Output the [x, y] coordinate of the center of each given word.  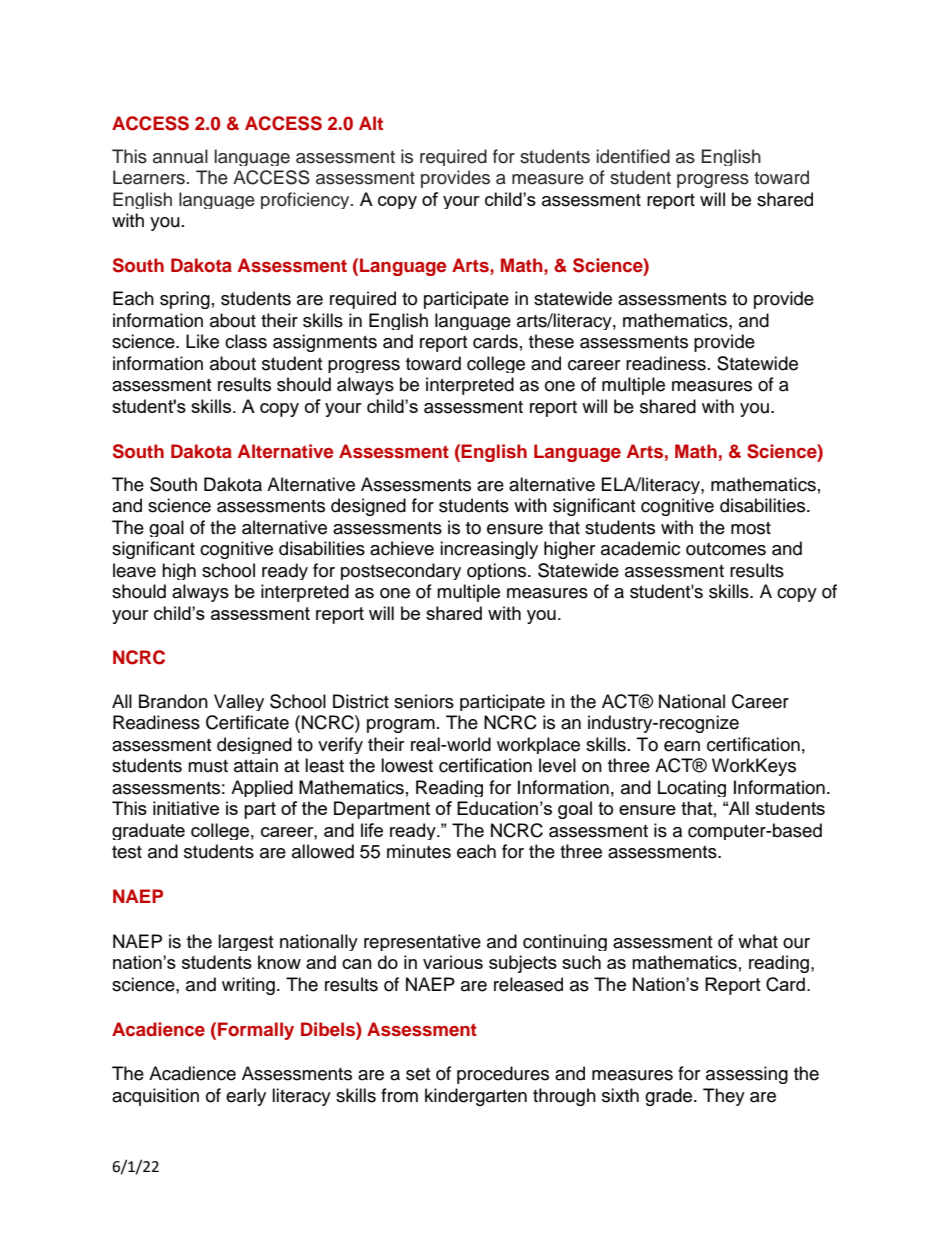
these [551, 341]
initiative [186, 808]
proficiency [306, 200]
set [418, 1074]
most [751, 528]
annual [180, 156]
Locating [692, 788]
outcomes [726, 549]
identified [633, 156]
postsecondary [401, 571]
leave [134, 570]
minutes [419, 851]
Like [202, 341]
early [246, 1097]
